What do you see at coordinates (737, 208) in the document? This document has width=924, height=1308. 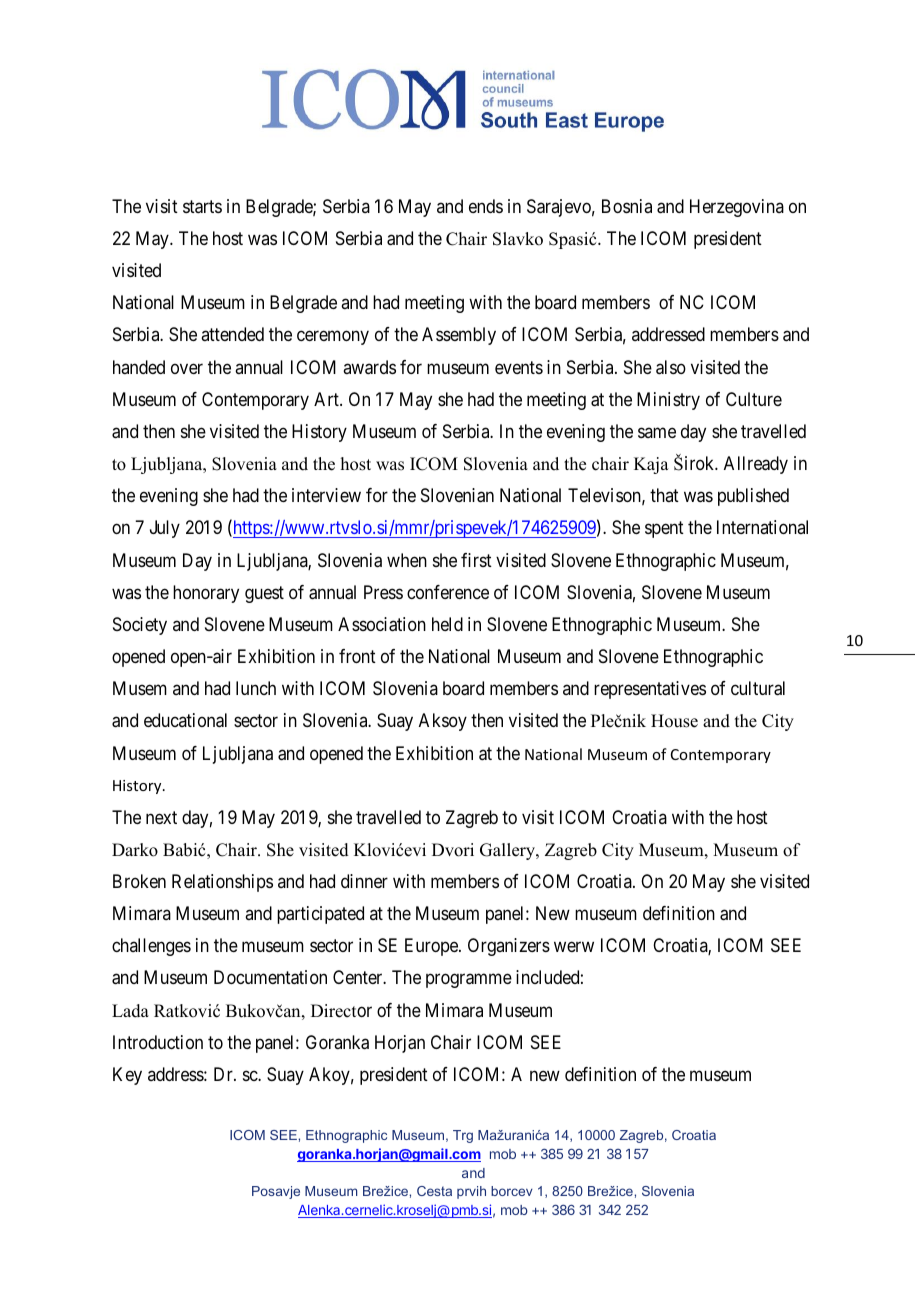 I see `Herzegovina` at bounding box center [737, 208].
